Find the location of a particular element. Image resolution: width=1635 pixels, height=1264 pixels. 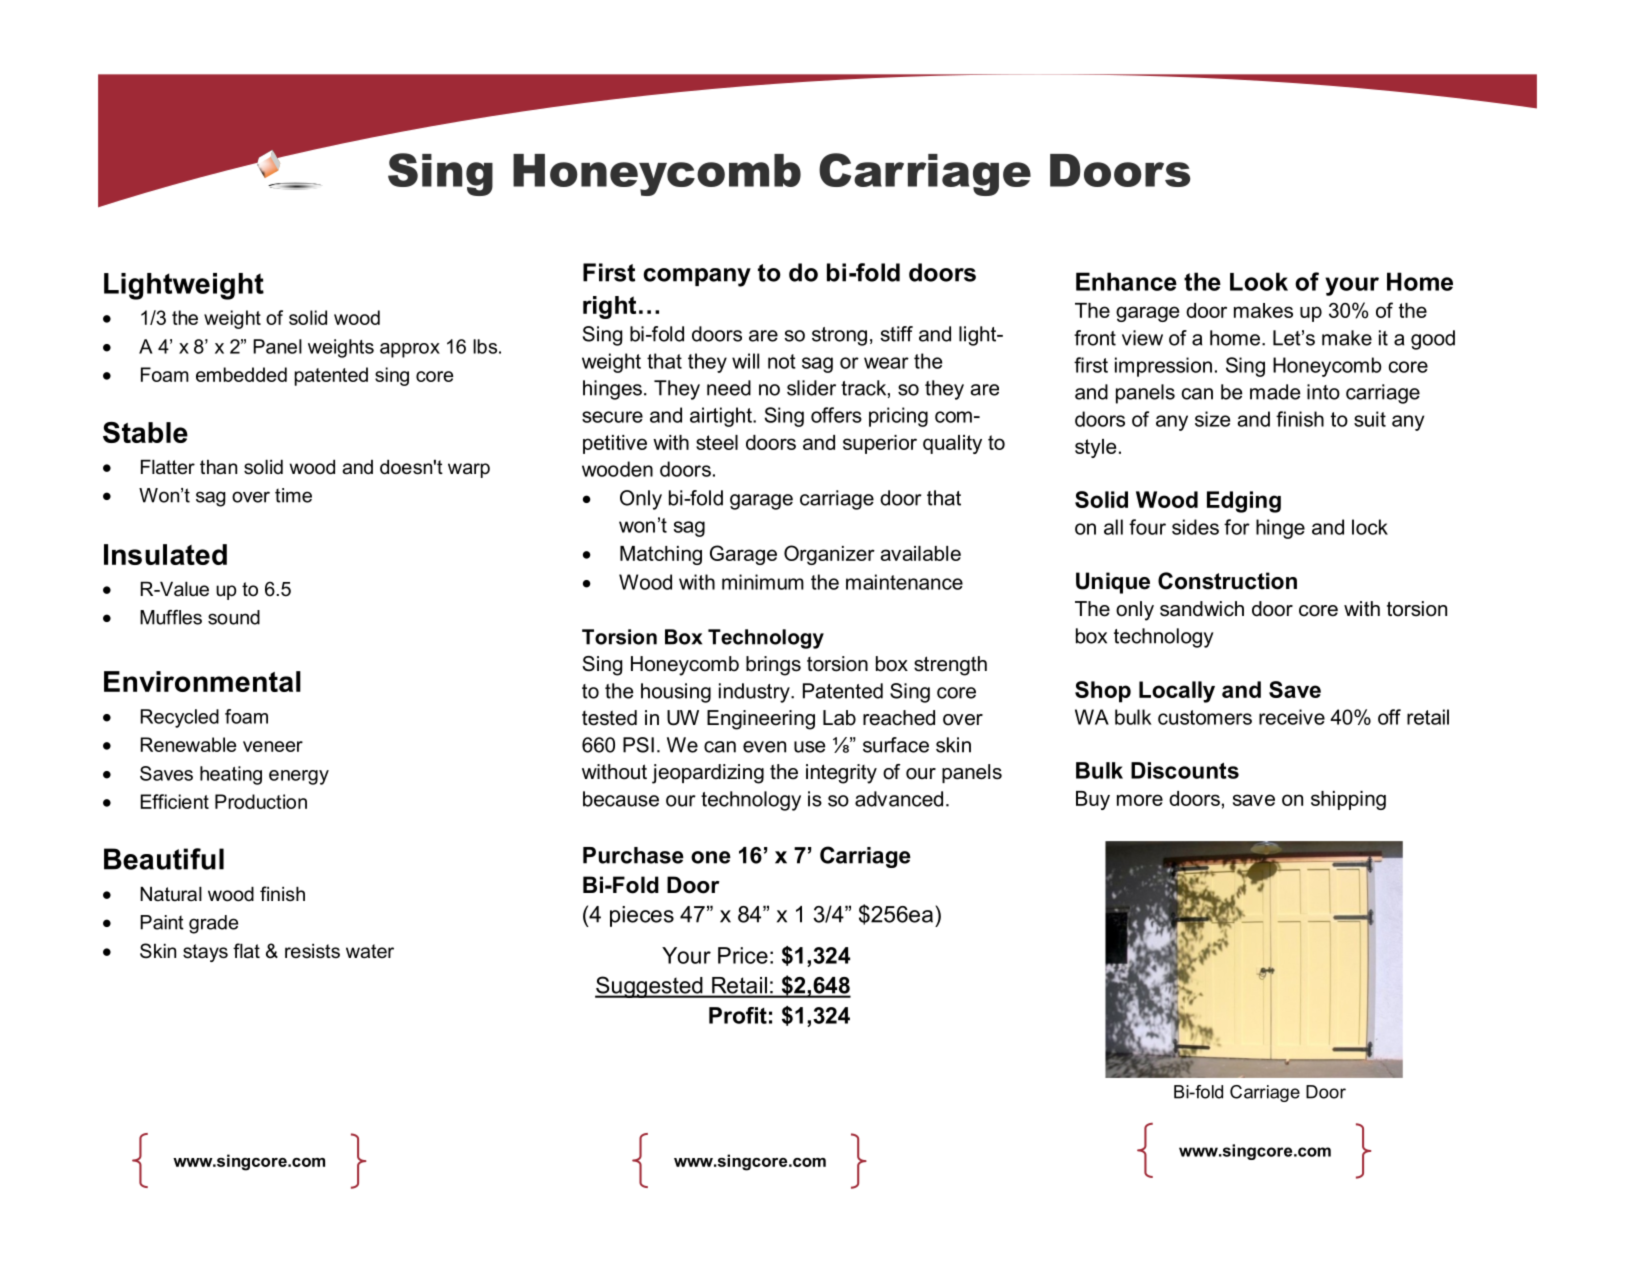

energy is located at coordinates (299, 777).
